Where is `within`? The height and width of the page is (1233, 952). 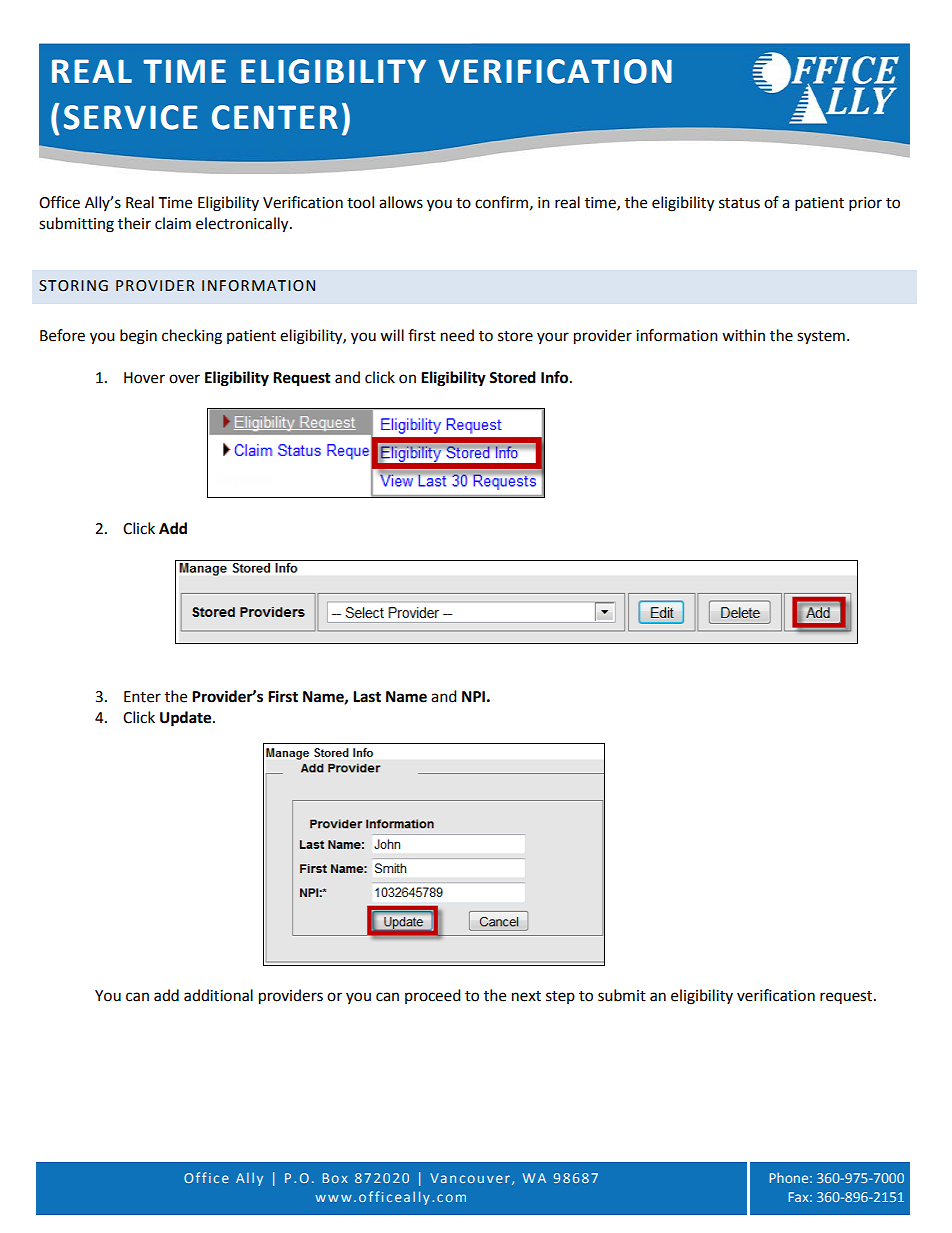
within is located at coordinates (743, 335).
